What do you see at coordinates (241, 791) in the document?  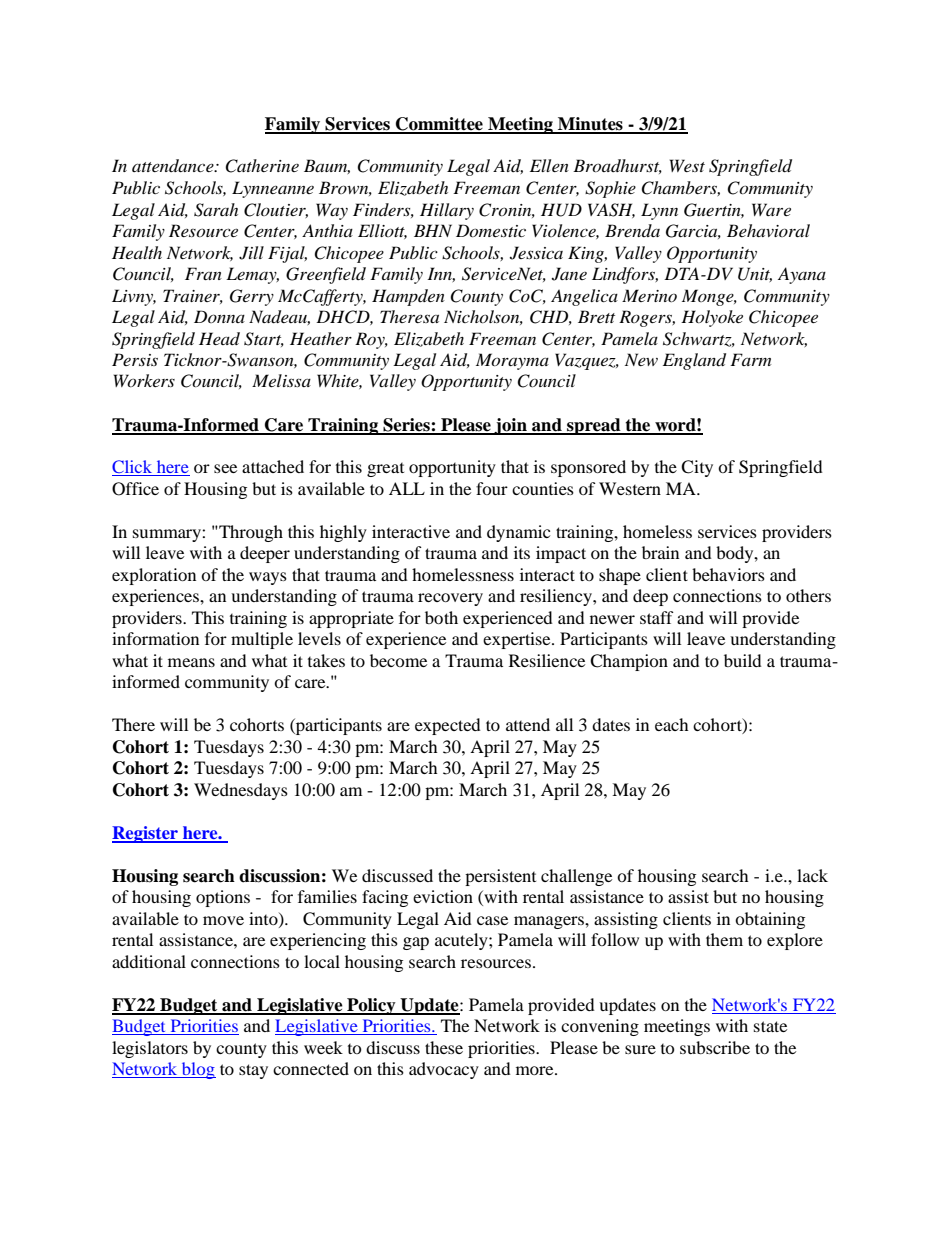 I see `Wednesdays` at bounding box center [241, 791].
